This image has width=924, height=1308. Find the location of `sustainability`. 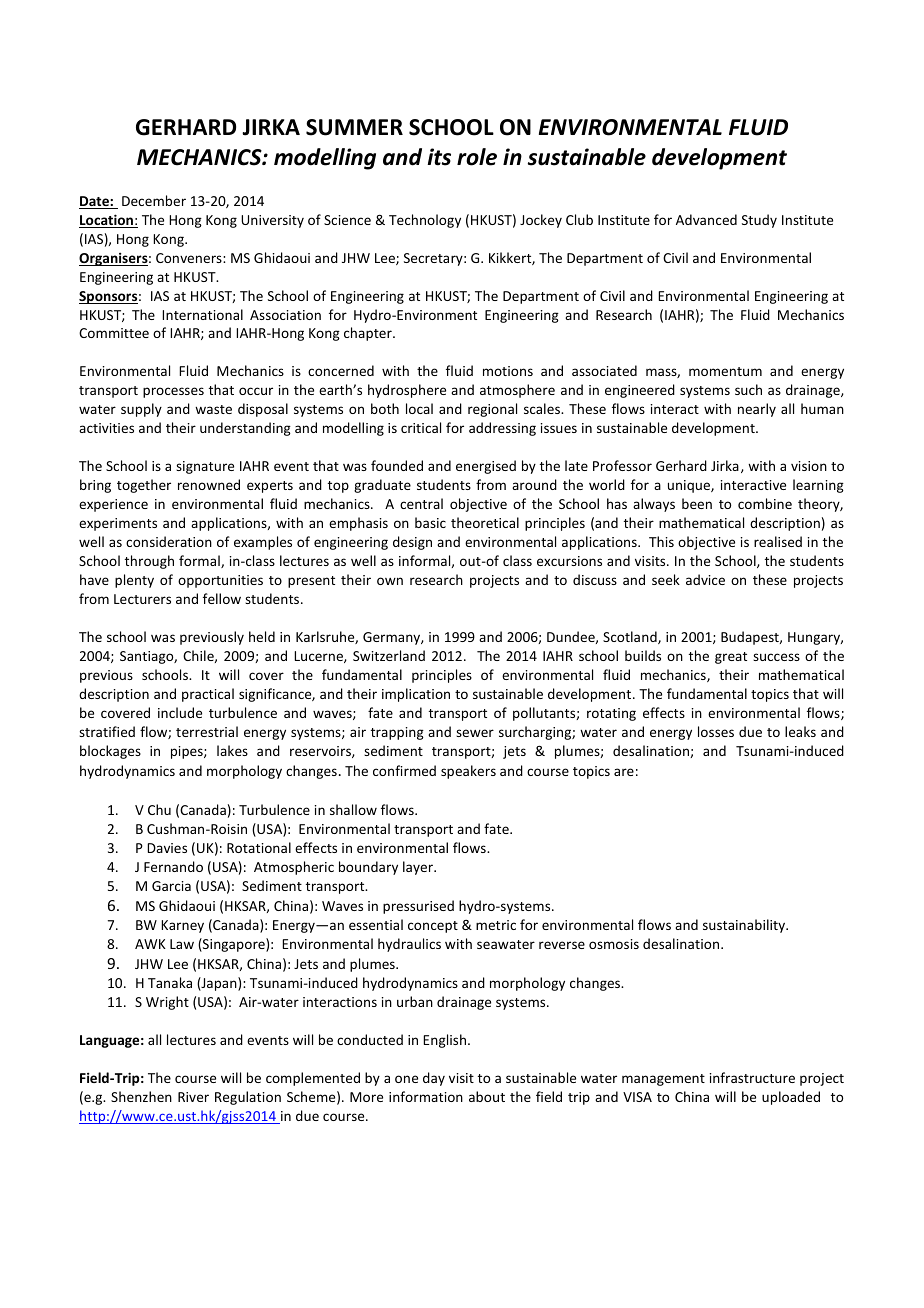

sustainability is located at coordinates (745, 926).
